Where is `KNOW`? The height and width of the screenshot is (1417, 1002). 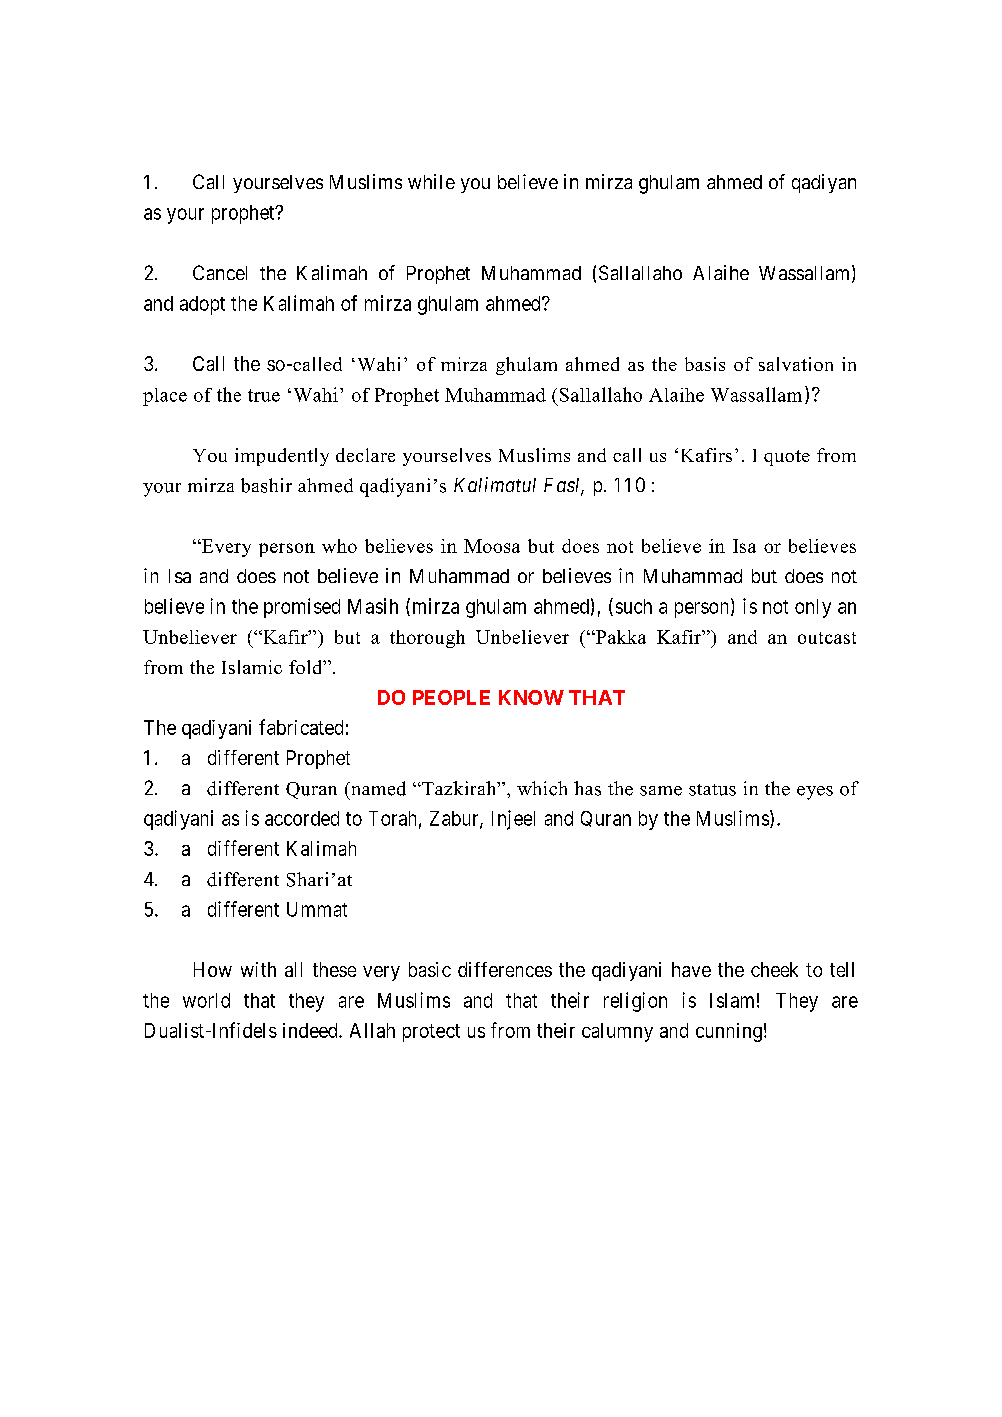 KNOW is located at coordinates (531, 697).
